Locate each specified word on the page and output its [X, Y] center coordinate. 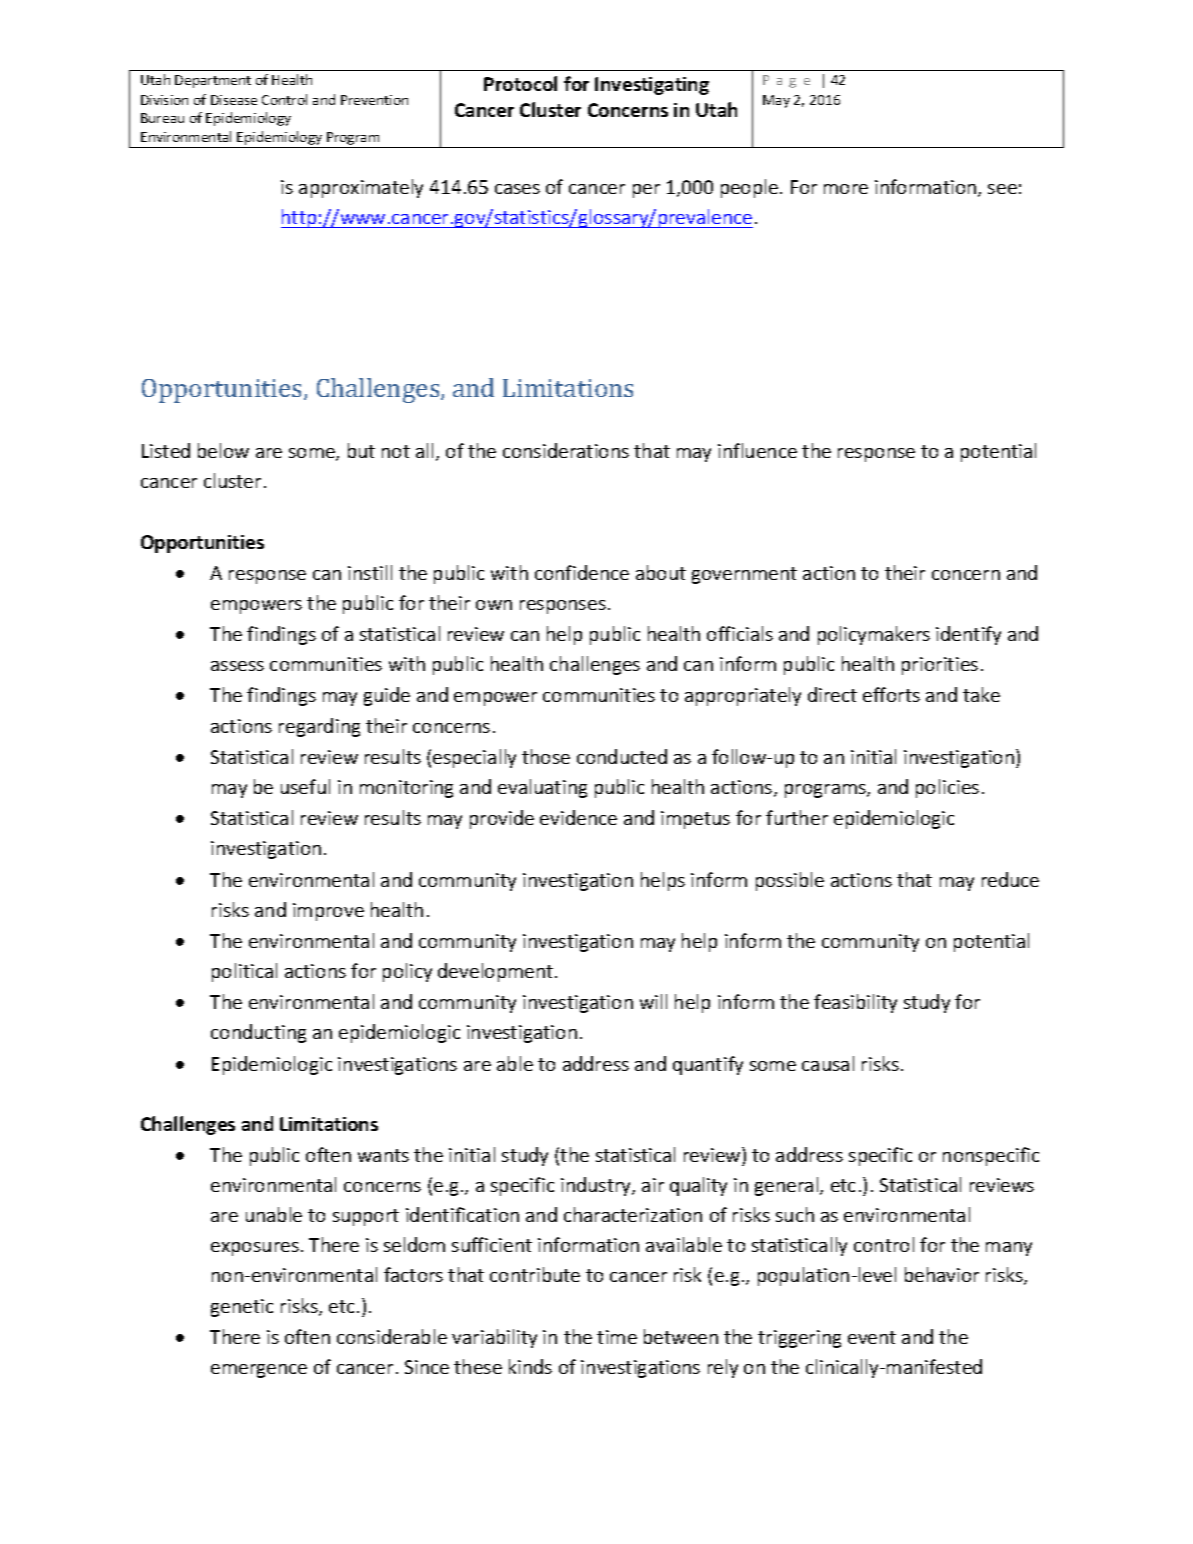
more [846, 189]
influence [757, 450]
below [223, 450]
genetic [242, 1308]
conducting [258, 1033]
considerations [566, 450]
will [653, 1001]
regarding [319, 727]
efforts [891, 694]
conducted [622, 756]
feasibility [855, 1003]
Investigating [652, 86]
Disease [234, 100]
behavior [942, 1274]
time [617, 1337]
